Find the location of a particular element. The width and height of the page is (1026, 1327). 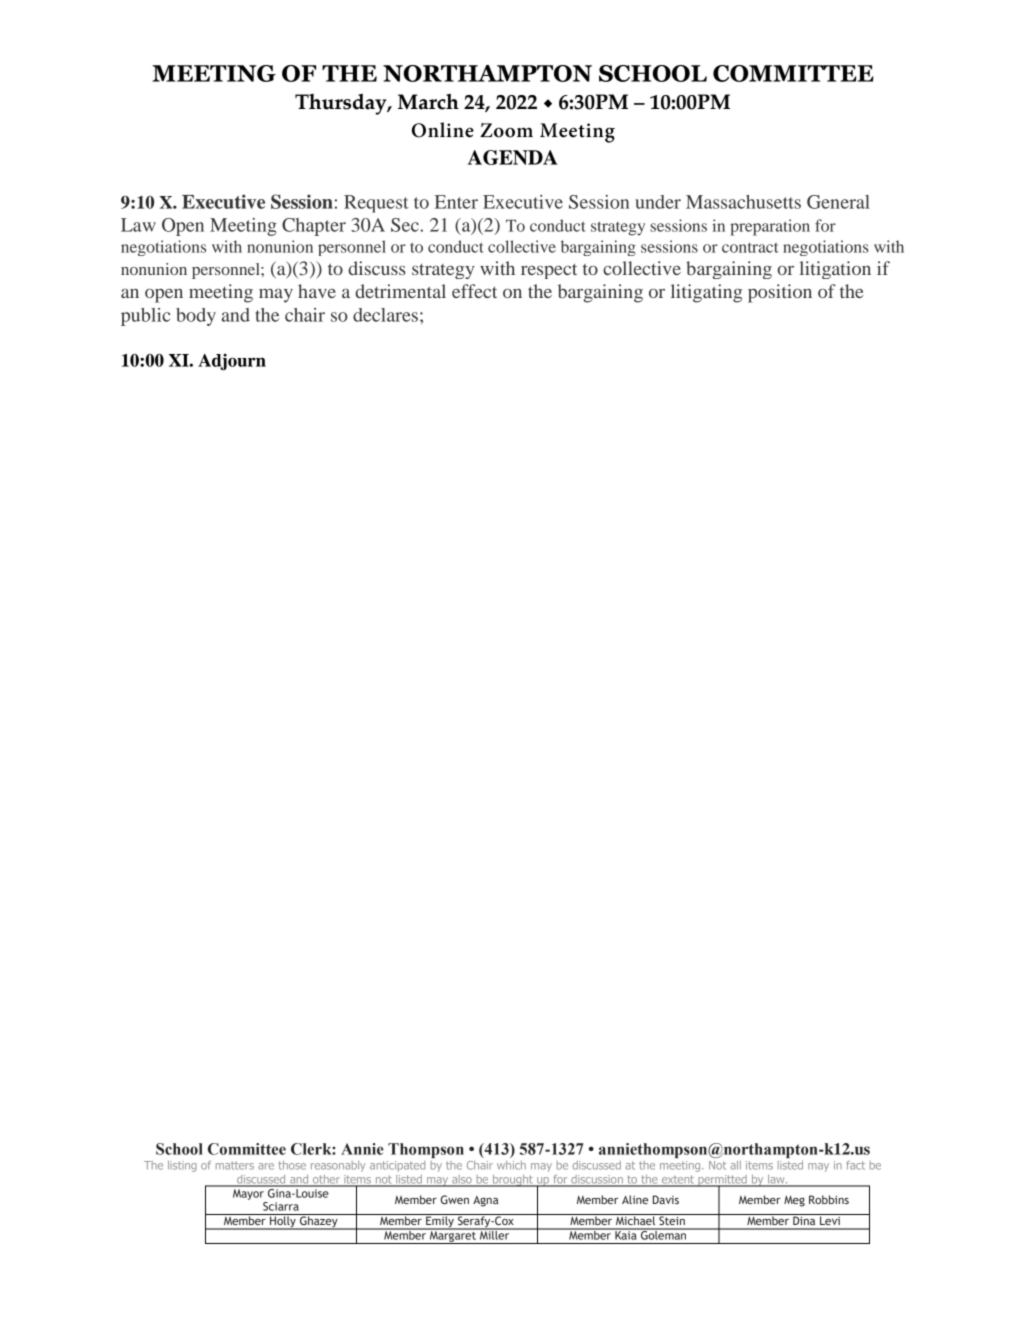

Chapter is located at coordinates (314, 227).
